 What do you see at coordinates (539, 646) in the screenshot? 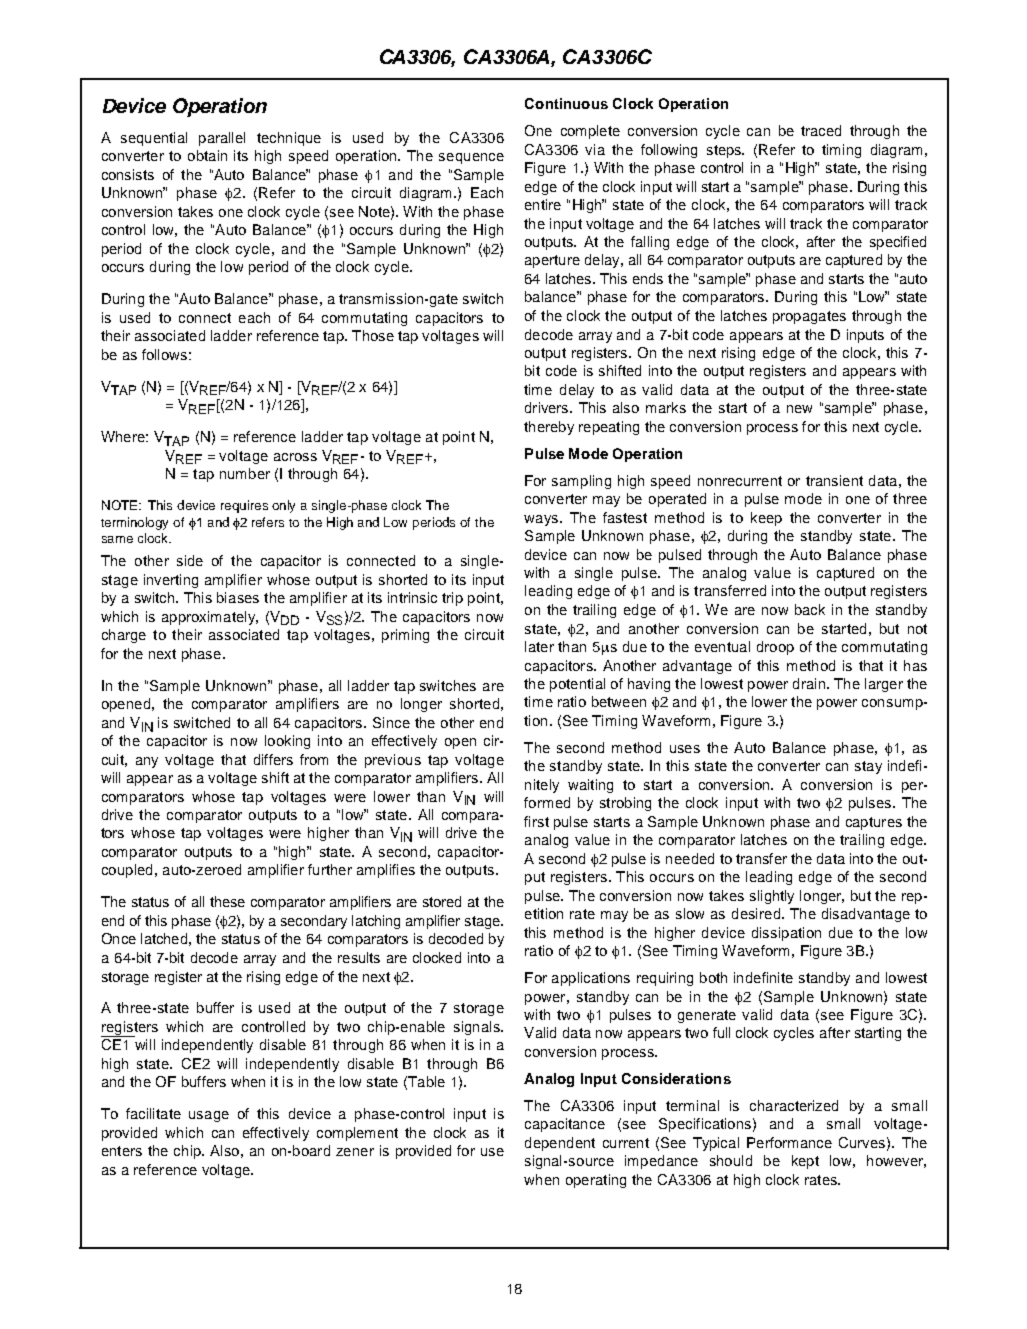
I see `later` at bounding box center [539, 646].
